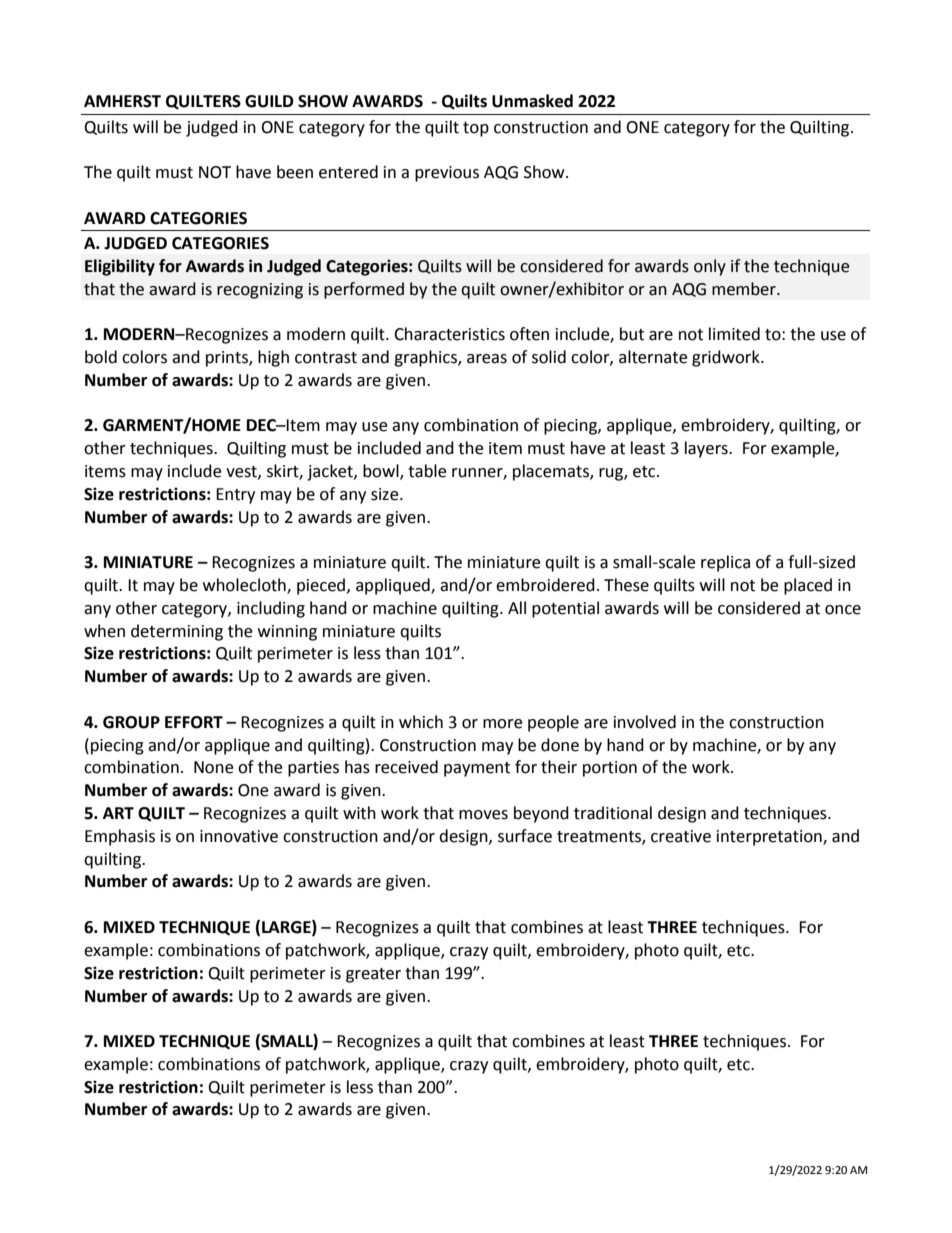  I want to click on top, so click(476, 129).
